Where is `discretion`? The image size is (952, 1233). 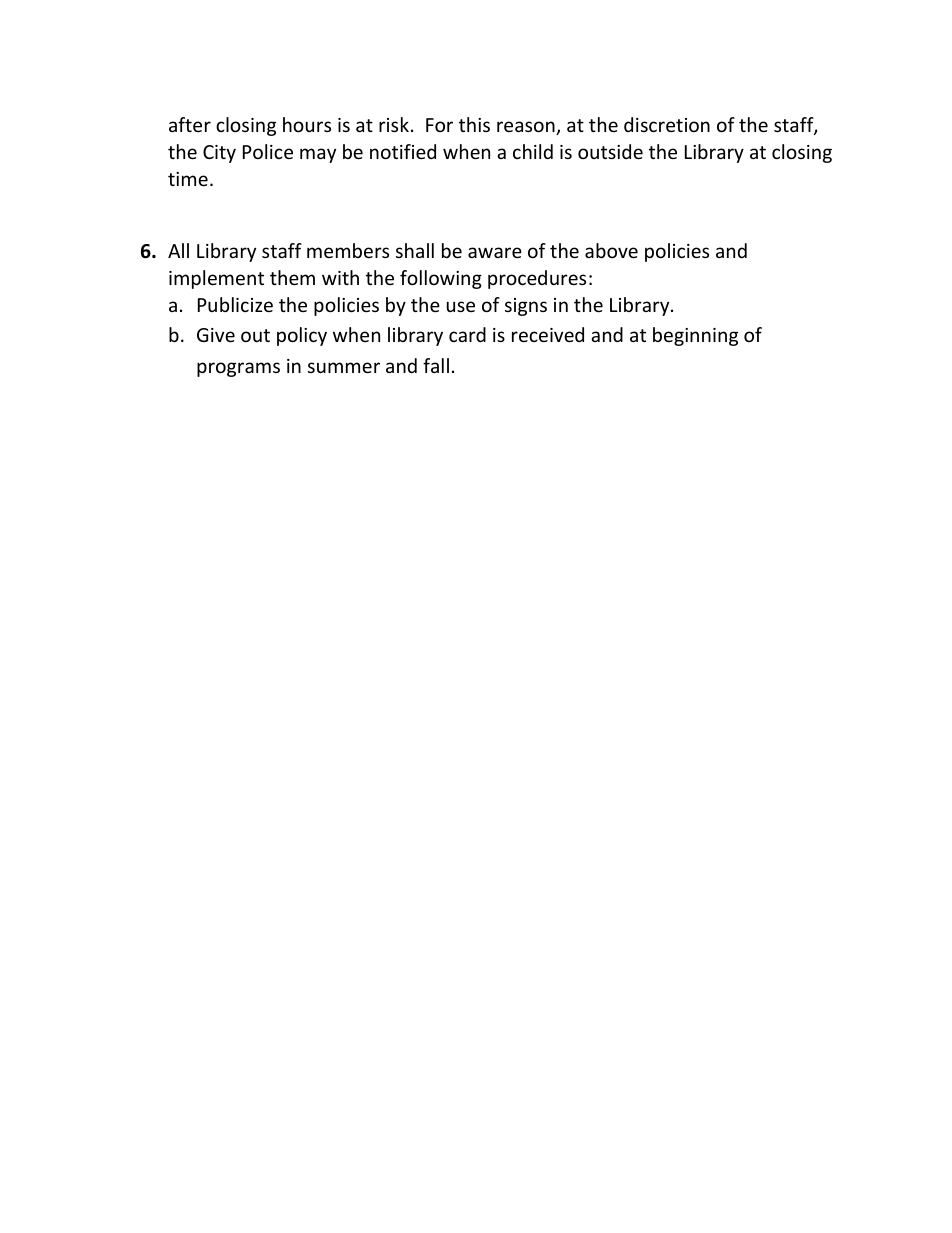 discretion is located at coordinates (667, 124).
